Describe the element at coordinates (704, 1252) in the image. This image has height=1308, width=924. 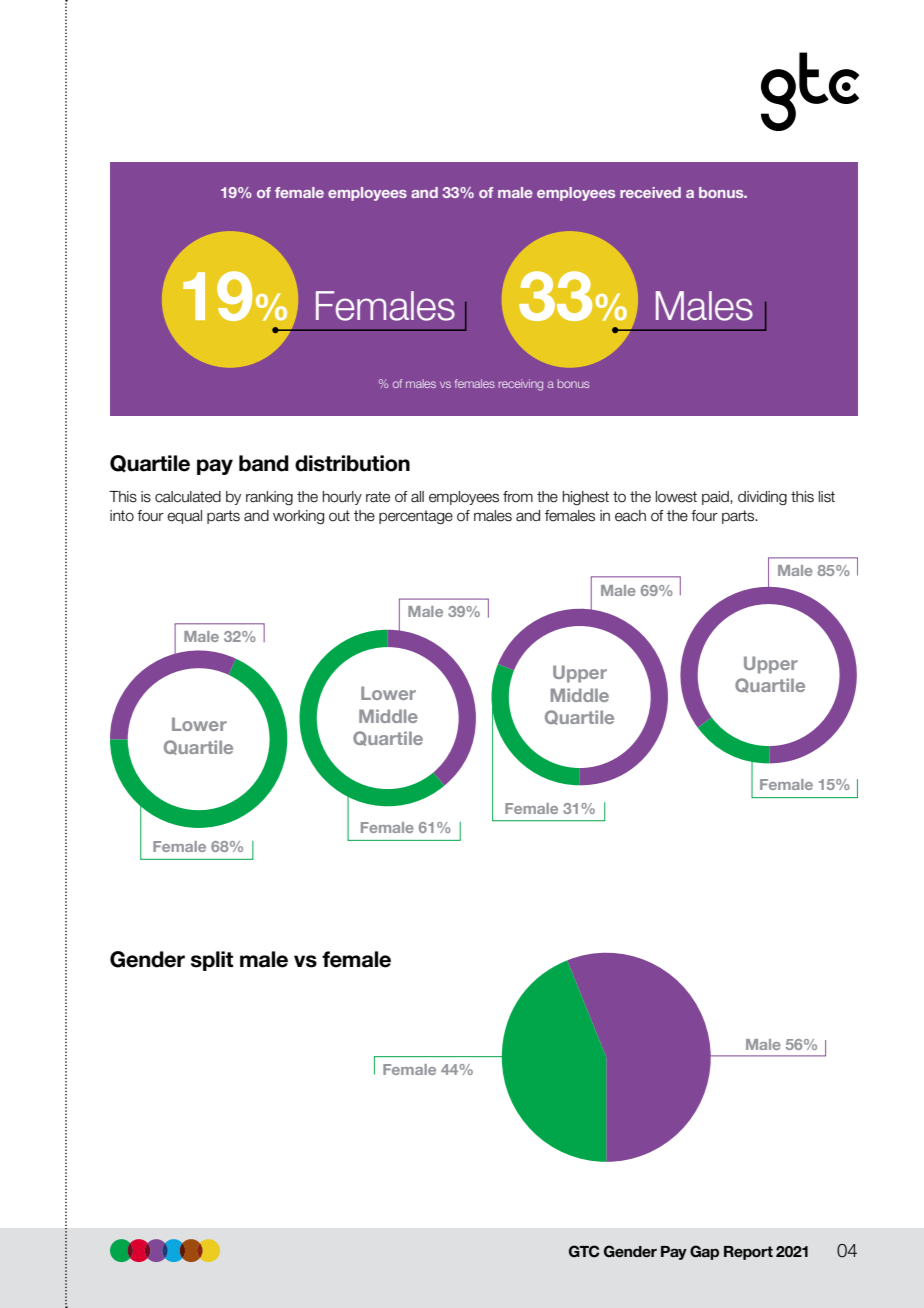
I see `Gap` at that location.
